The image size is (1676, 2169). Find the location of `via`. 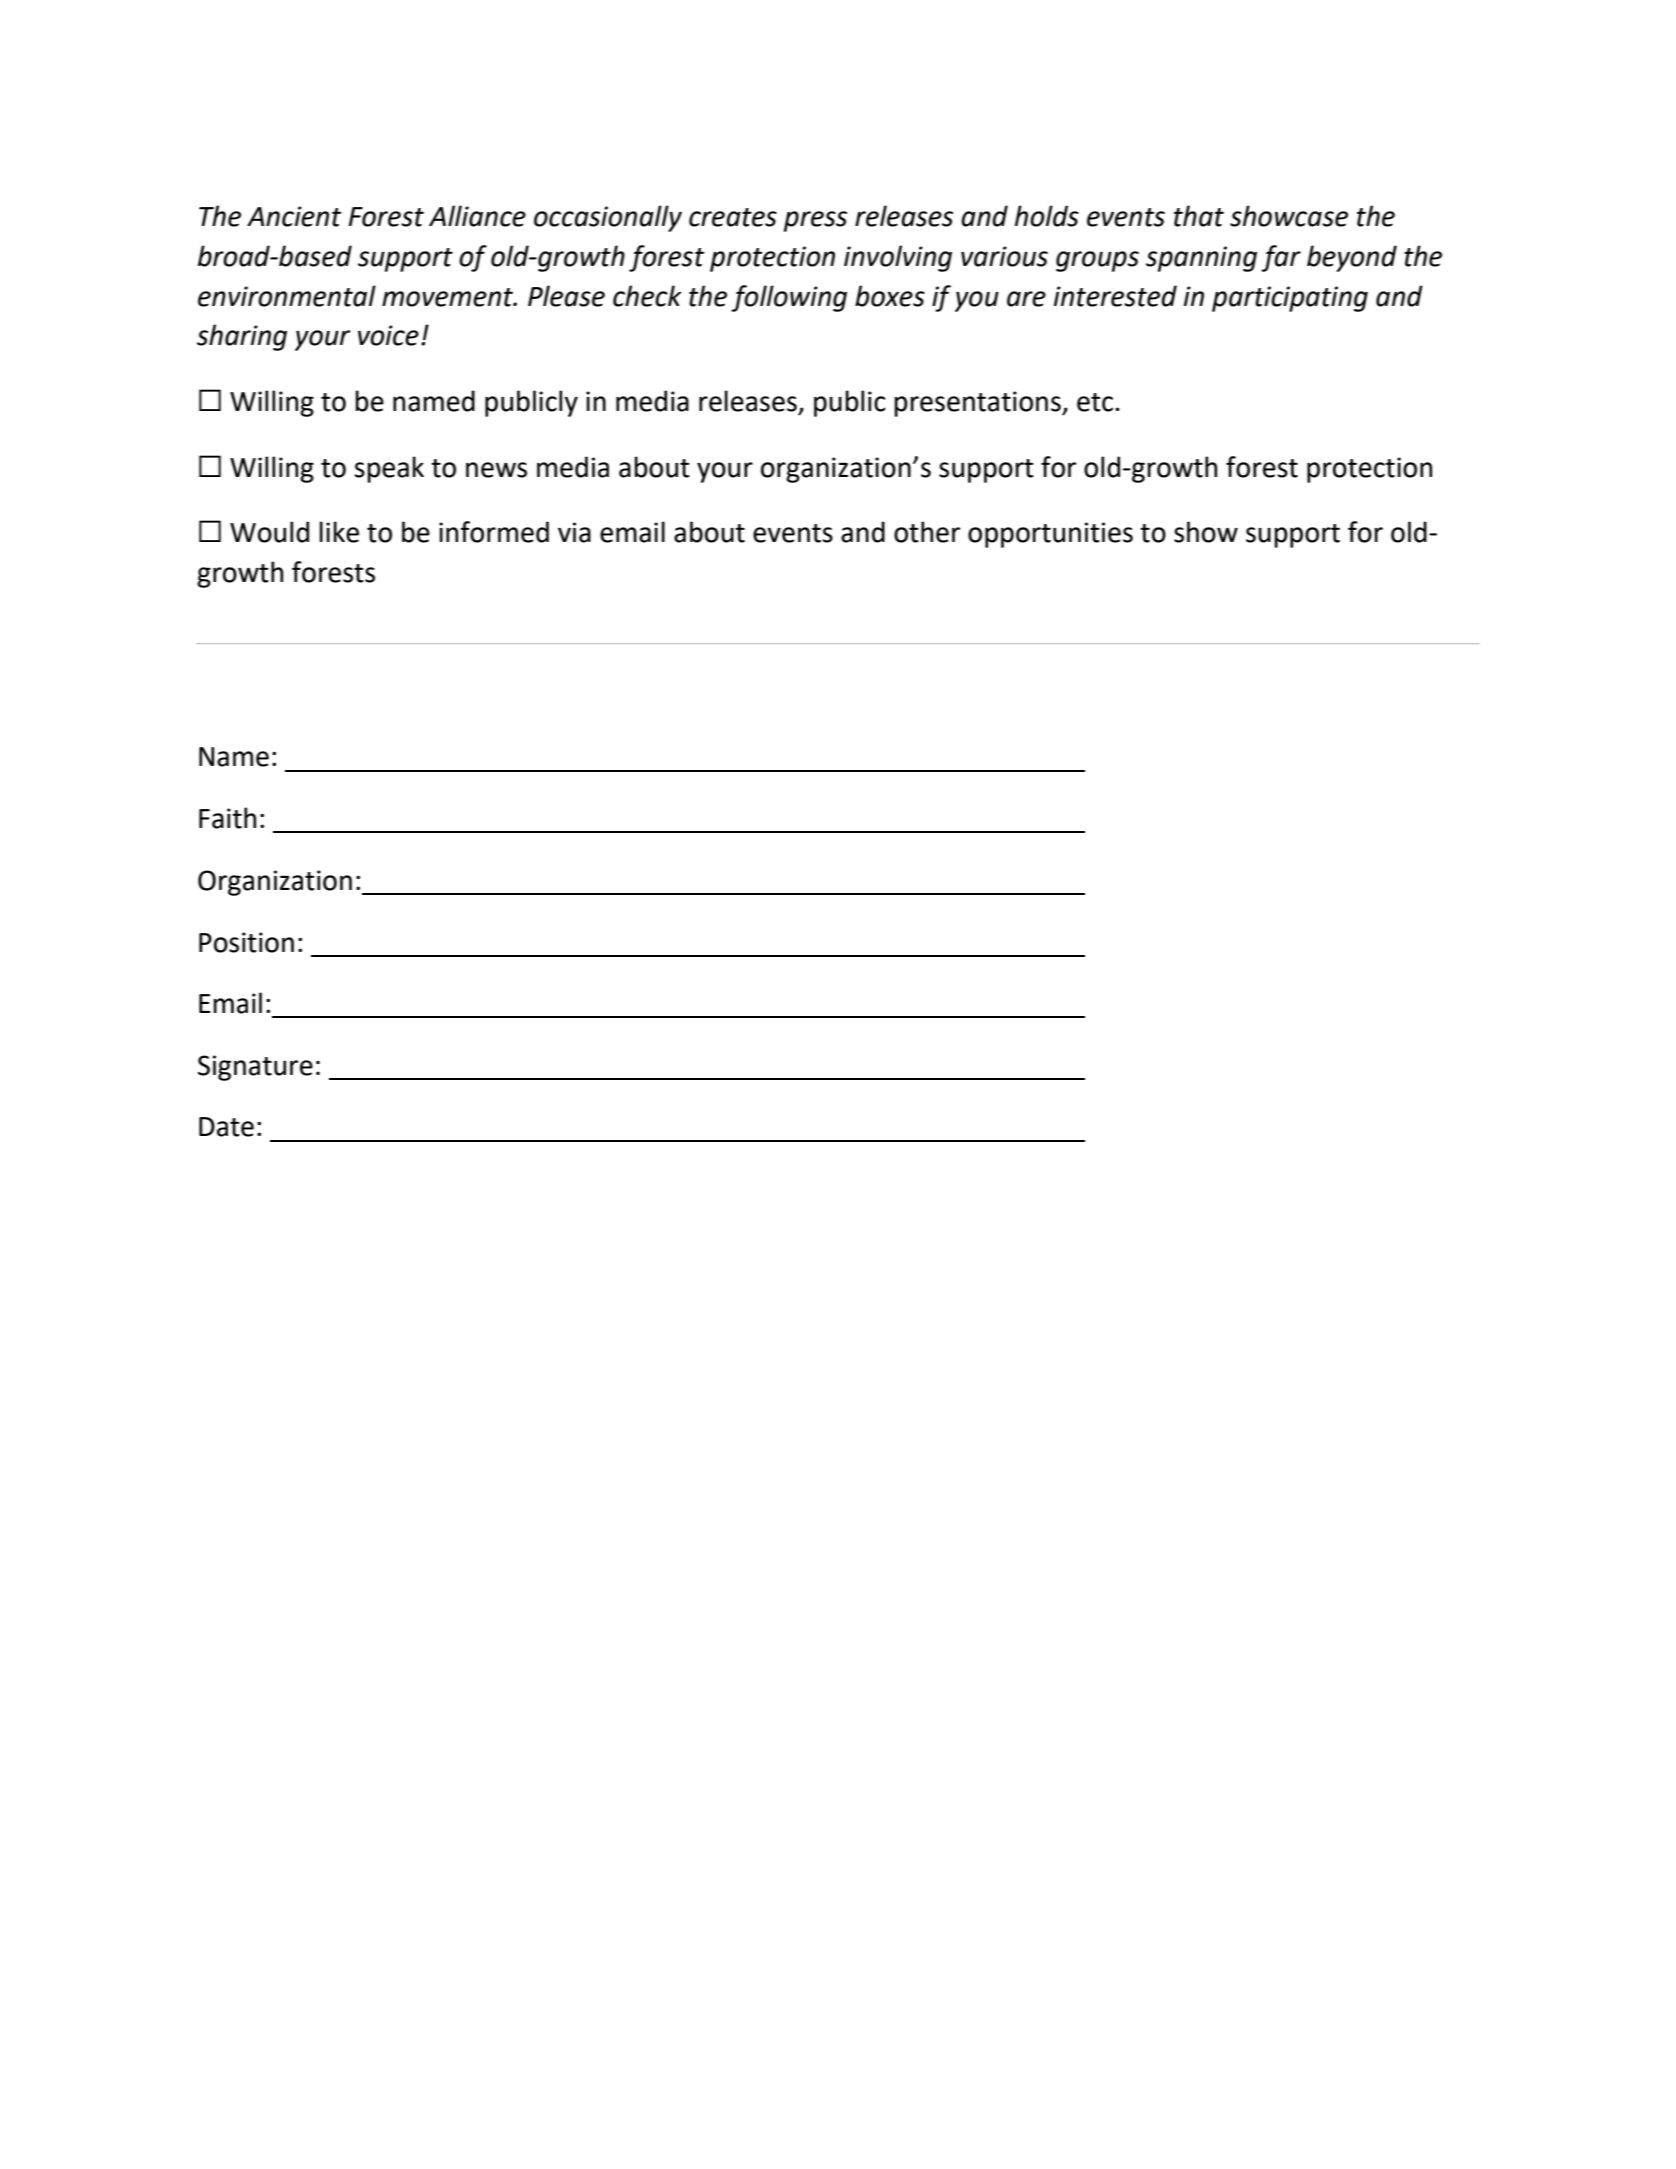

via is located at coordinates (574, 532).
